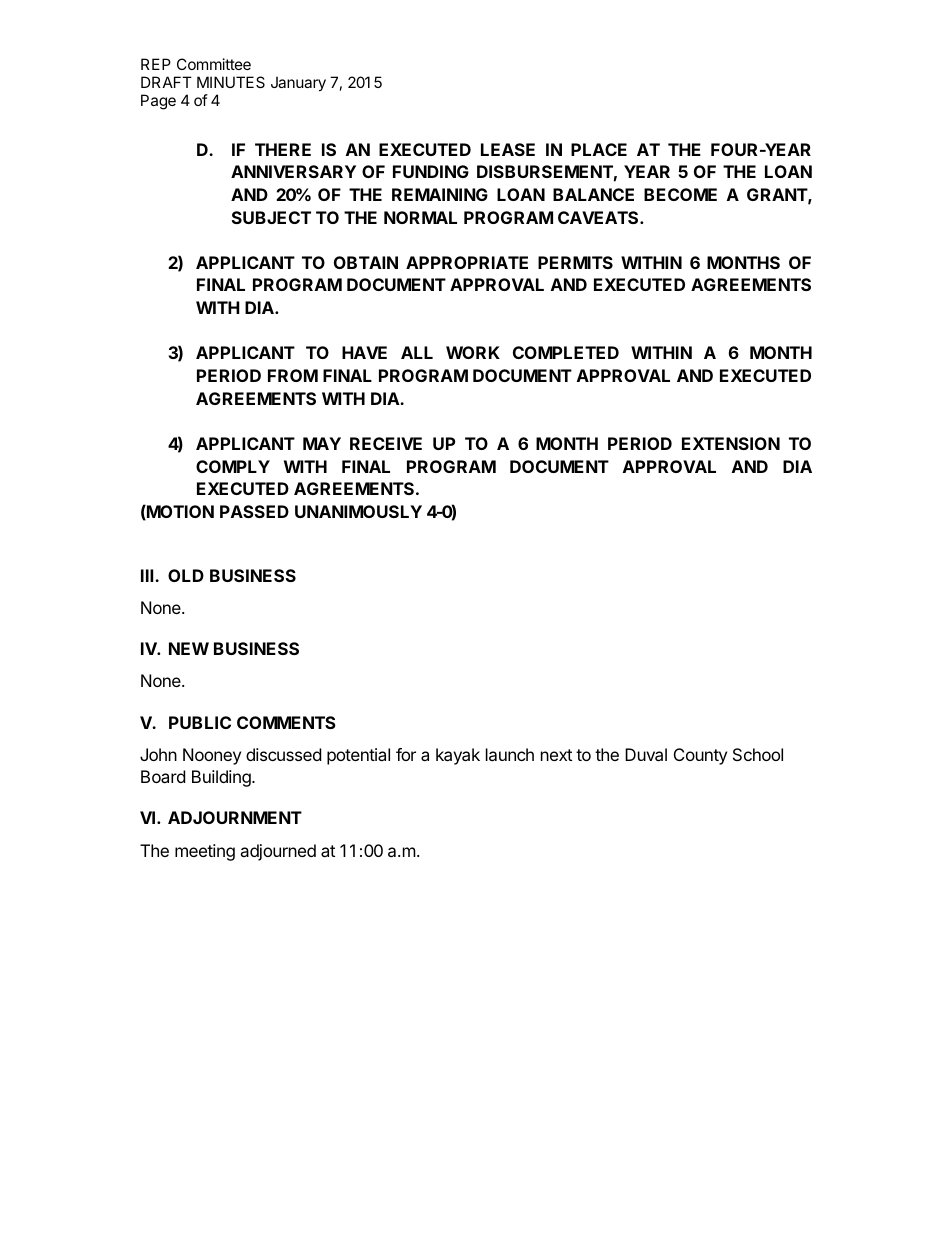  What do you see at coordinates (406, 754) in the screenshot?
I see `for` at bounding box center [406, 754].
